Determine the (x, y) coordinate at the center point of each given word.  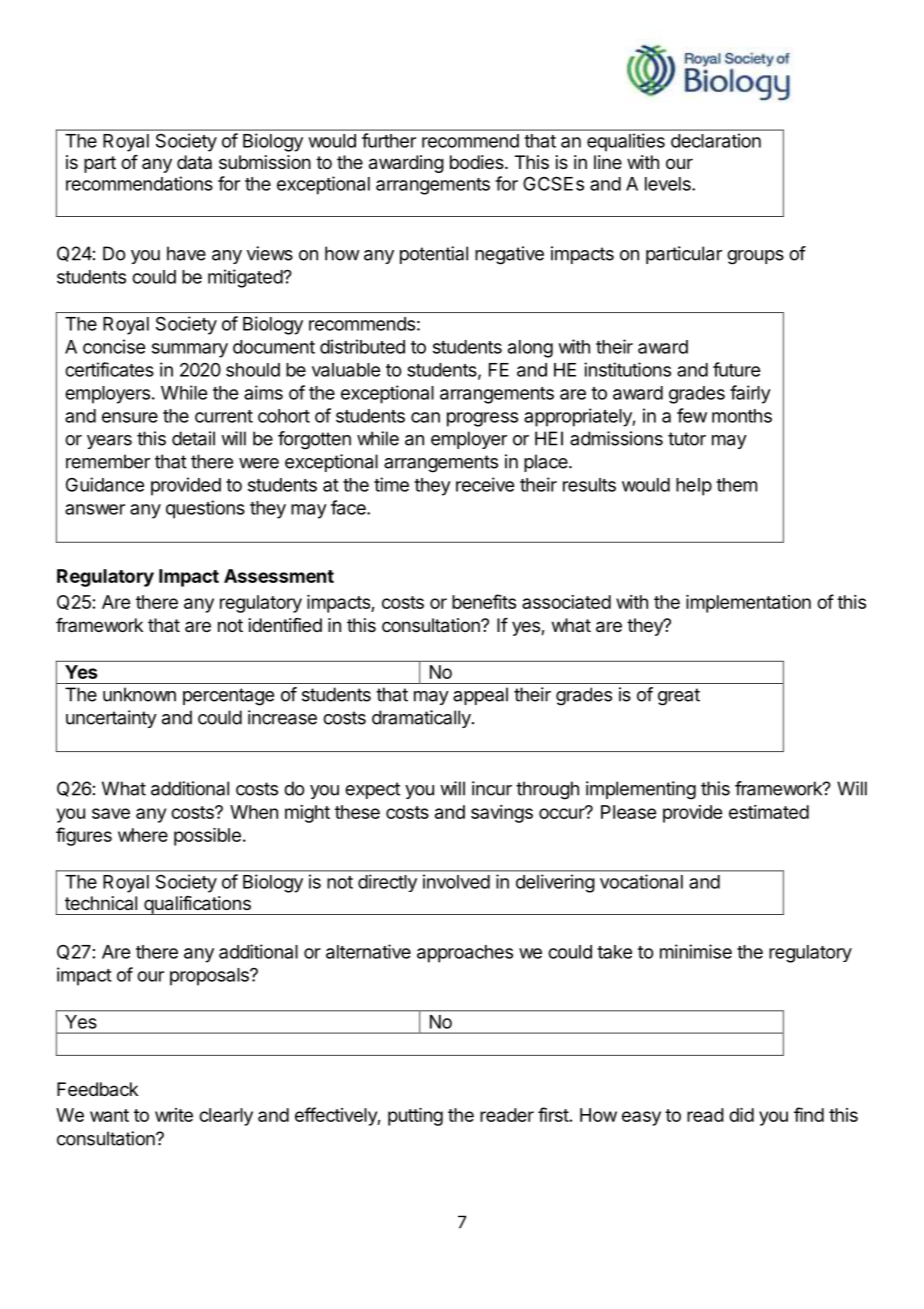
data (194, 162)
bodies (478, 162)
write (174, 1115)
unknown (139, 694)
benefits (484, 601)
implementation (748, 604)
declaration (716, 140)
